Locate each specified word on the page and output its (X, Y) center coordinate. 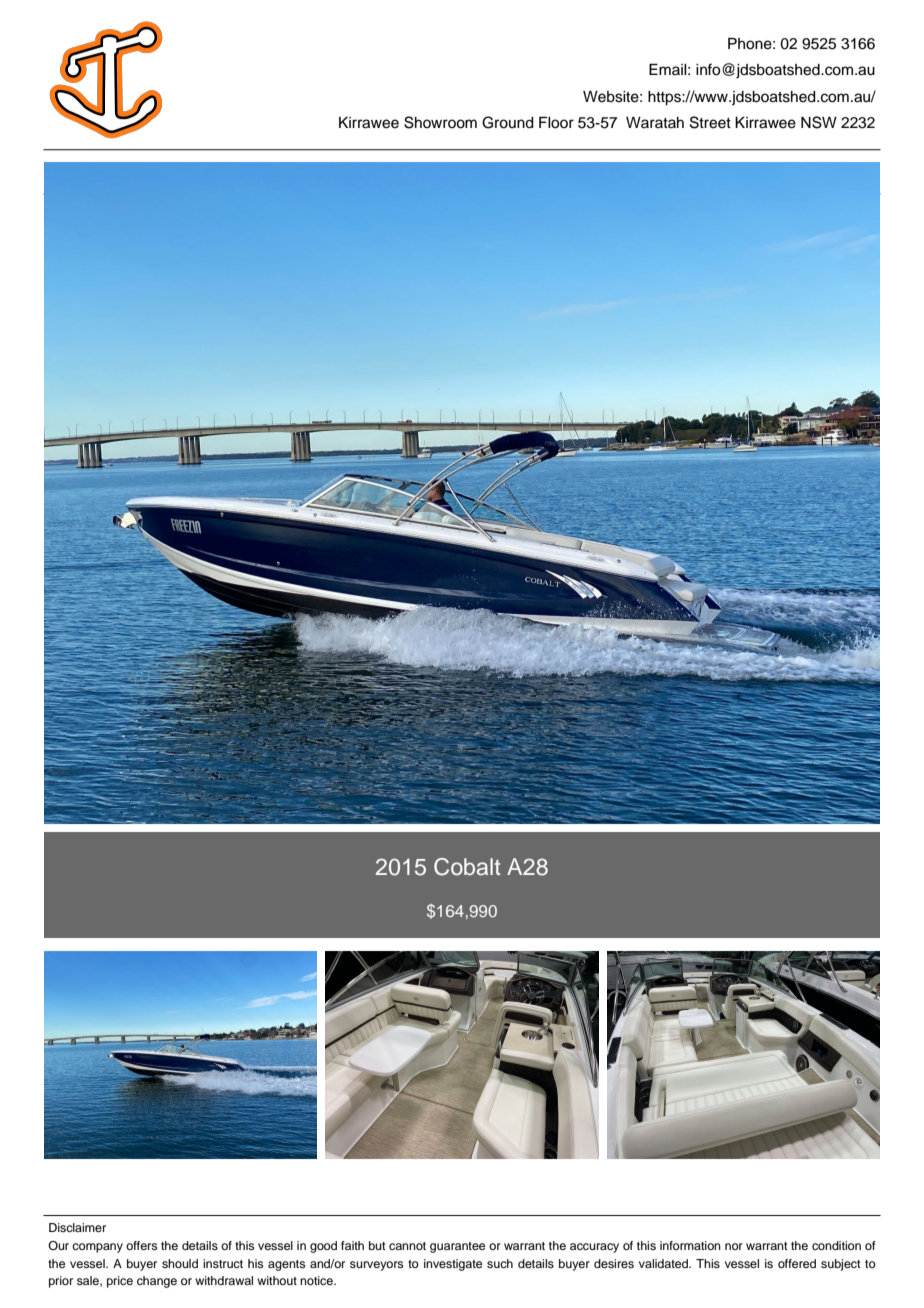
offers (141, 1245)
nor (734, 1246)
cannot (407, 1246)
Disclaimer (77, 1227)
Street (710, 122)
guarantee (457, 1247)
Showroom (440, 122)
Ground (508, 122)
